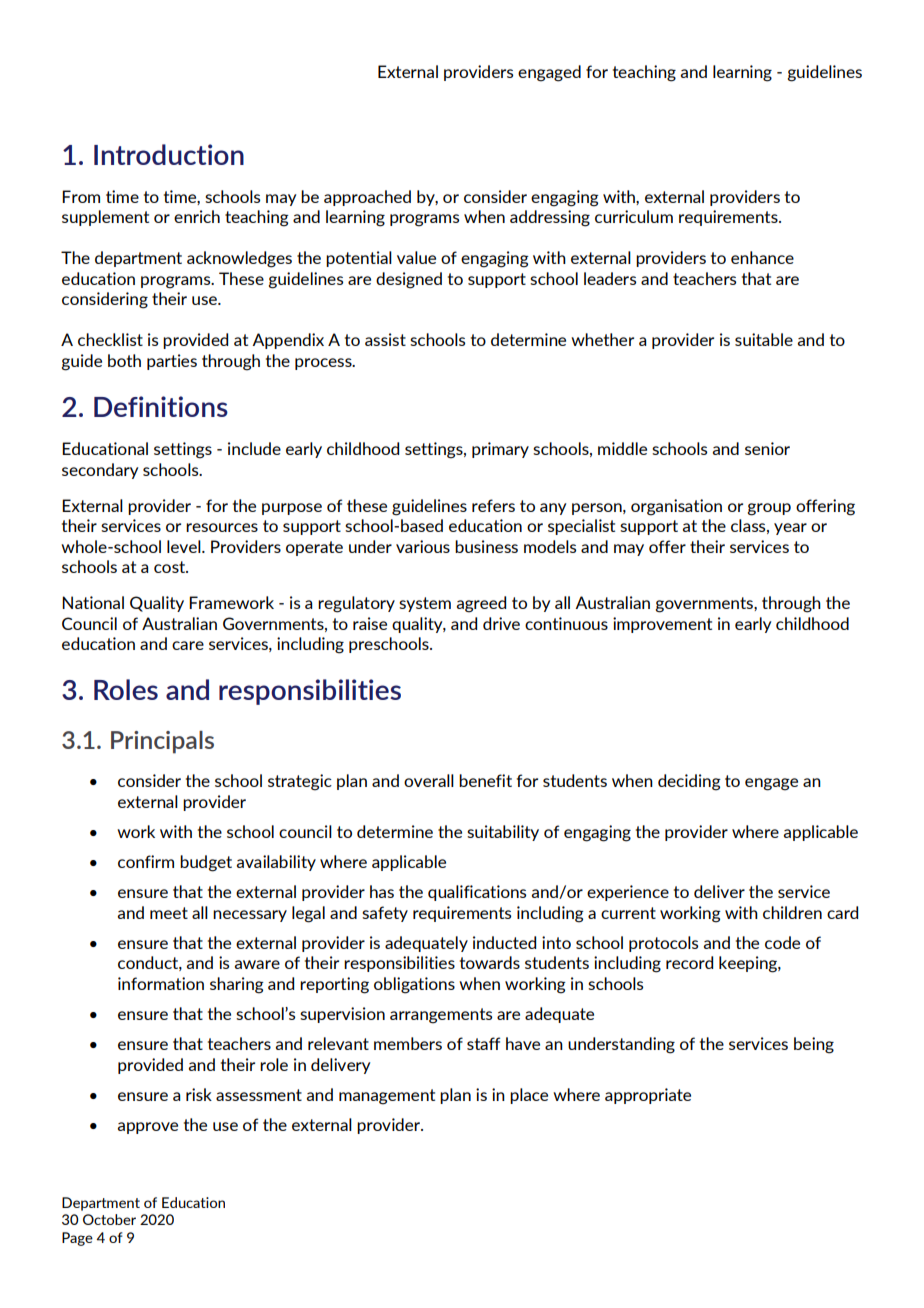  What do you see at coordinates (762, 257) in the document?
I see `enhance` at bounding box center [762, 257].
